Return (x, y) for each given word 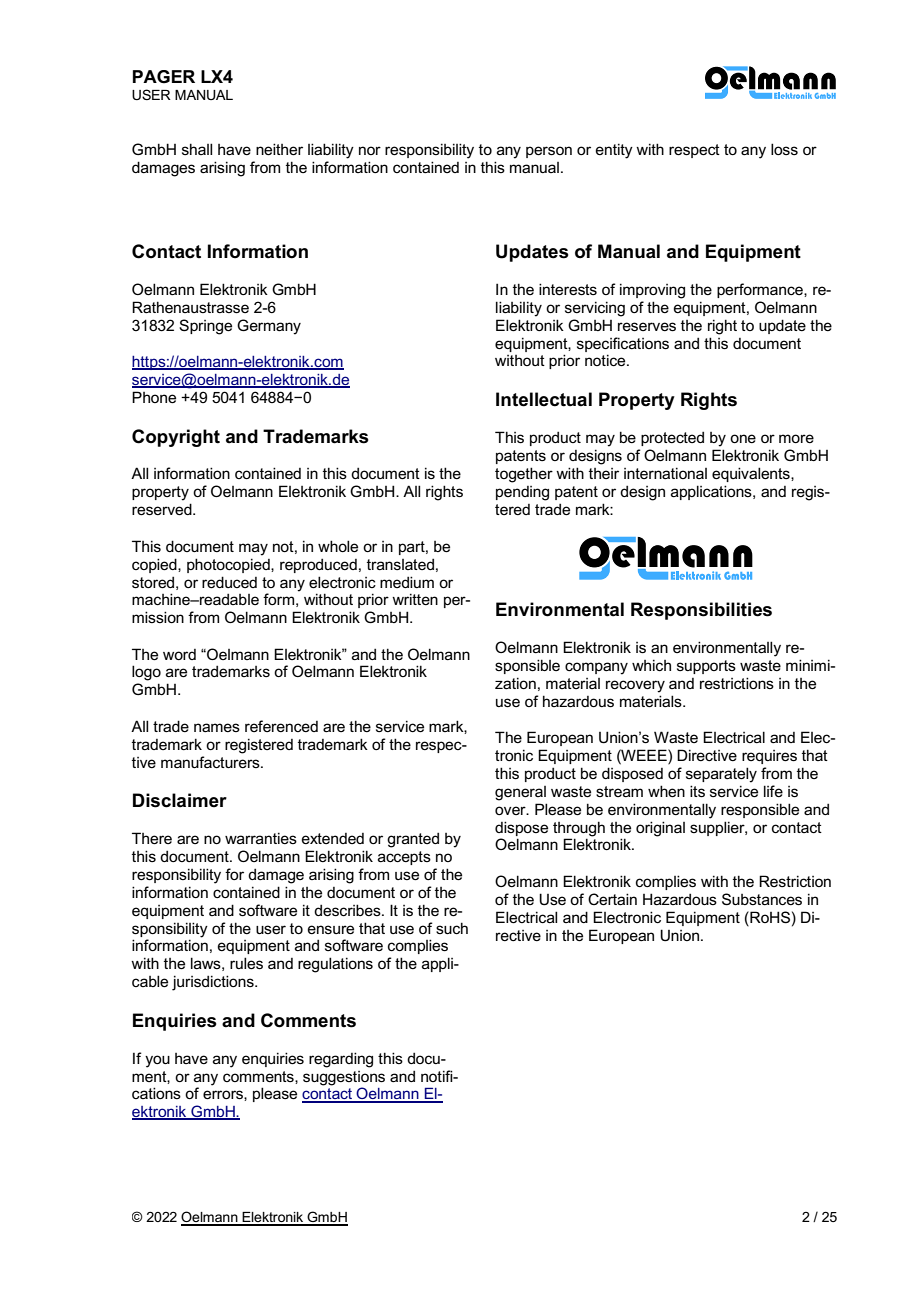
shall (197, 149)
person (549, 152)
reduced (229, 582)
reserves (647, 326)
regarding (341, 1060)
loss (784, 149)
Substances (762, 899)
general (520, 793)
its (697, 791)
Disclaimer (180, 800)
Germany (269, 327)
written (415, 599)
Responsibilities (701, 611)
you (157, 1061)
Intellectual (544, 399)
